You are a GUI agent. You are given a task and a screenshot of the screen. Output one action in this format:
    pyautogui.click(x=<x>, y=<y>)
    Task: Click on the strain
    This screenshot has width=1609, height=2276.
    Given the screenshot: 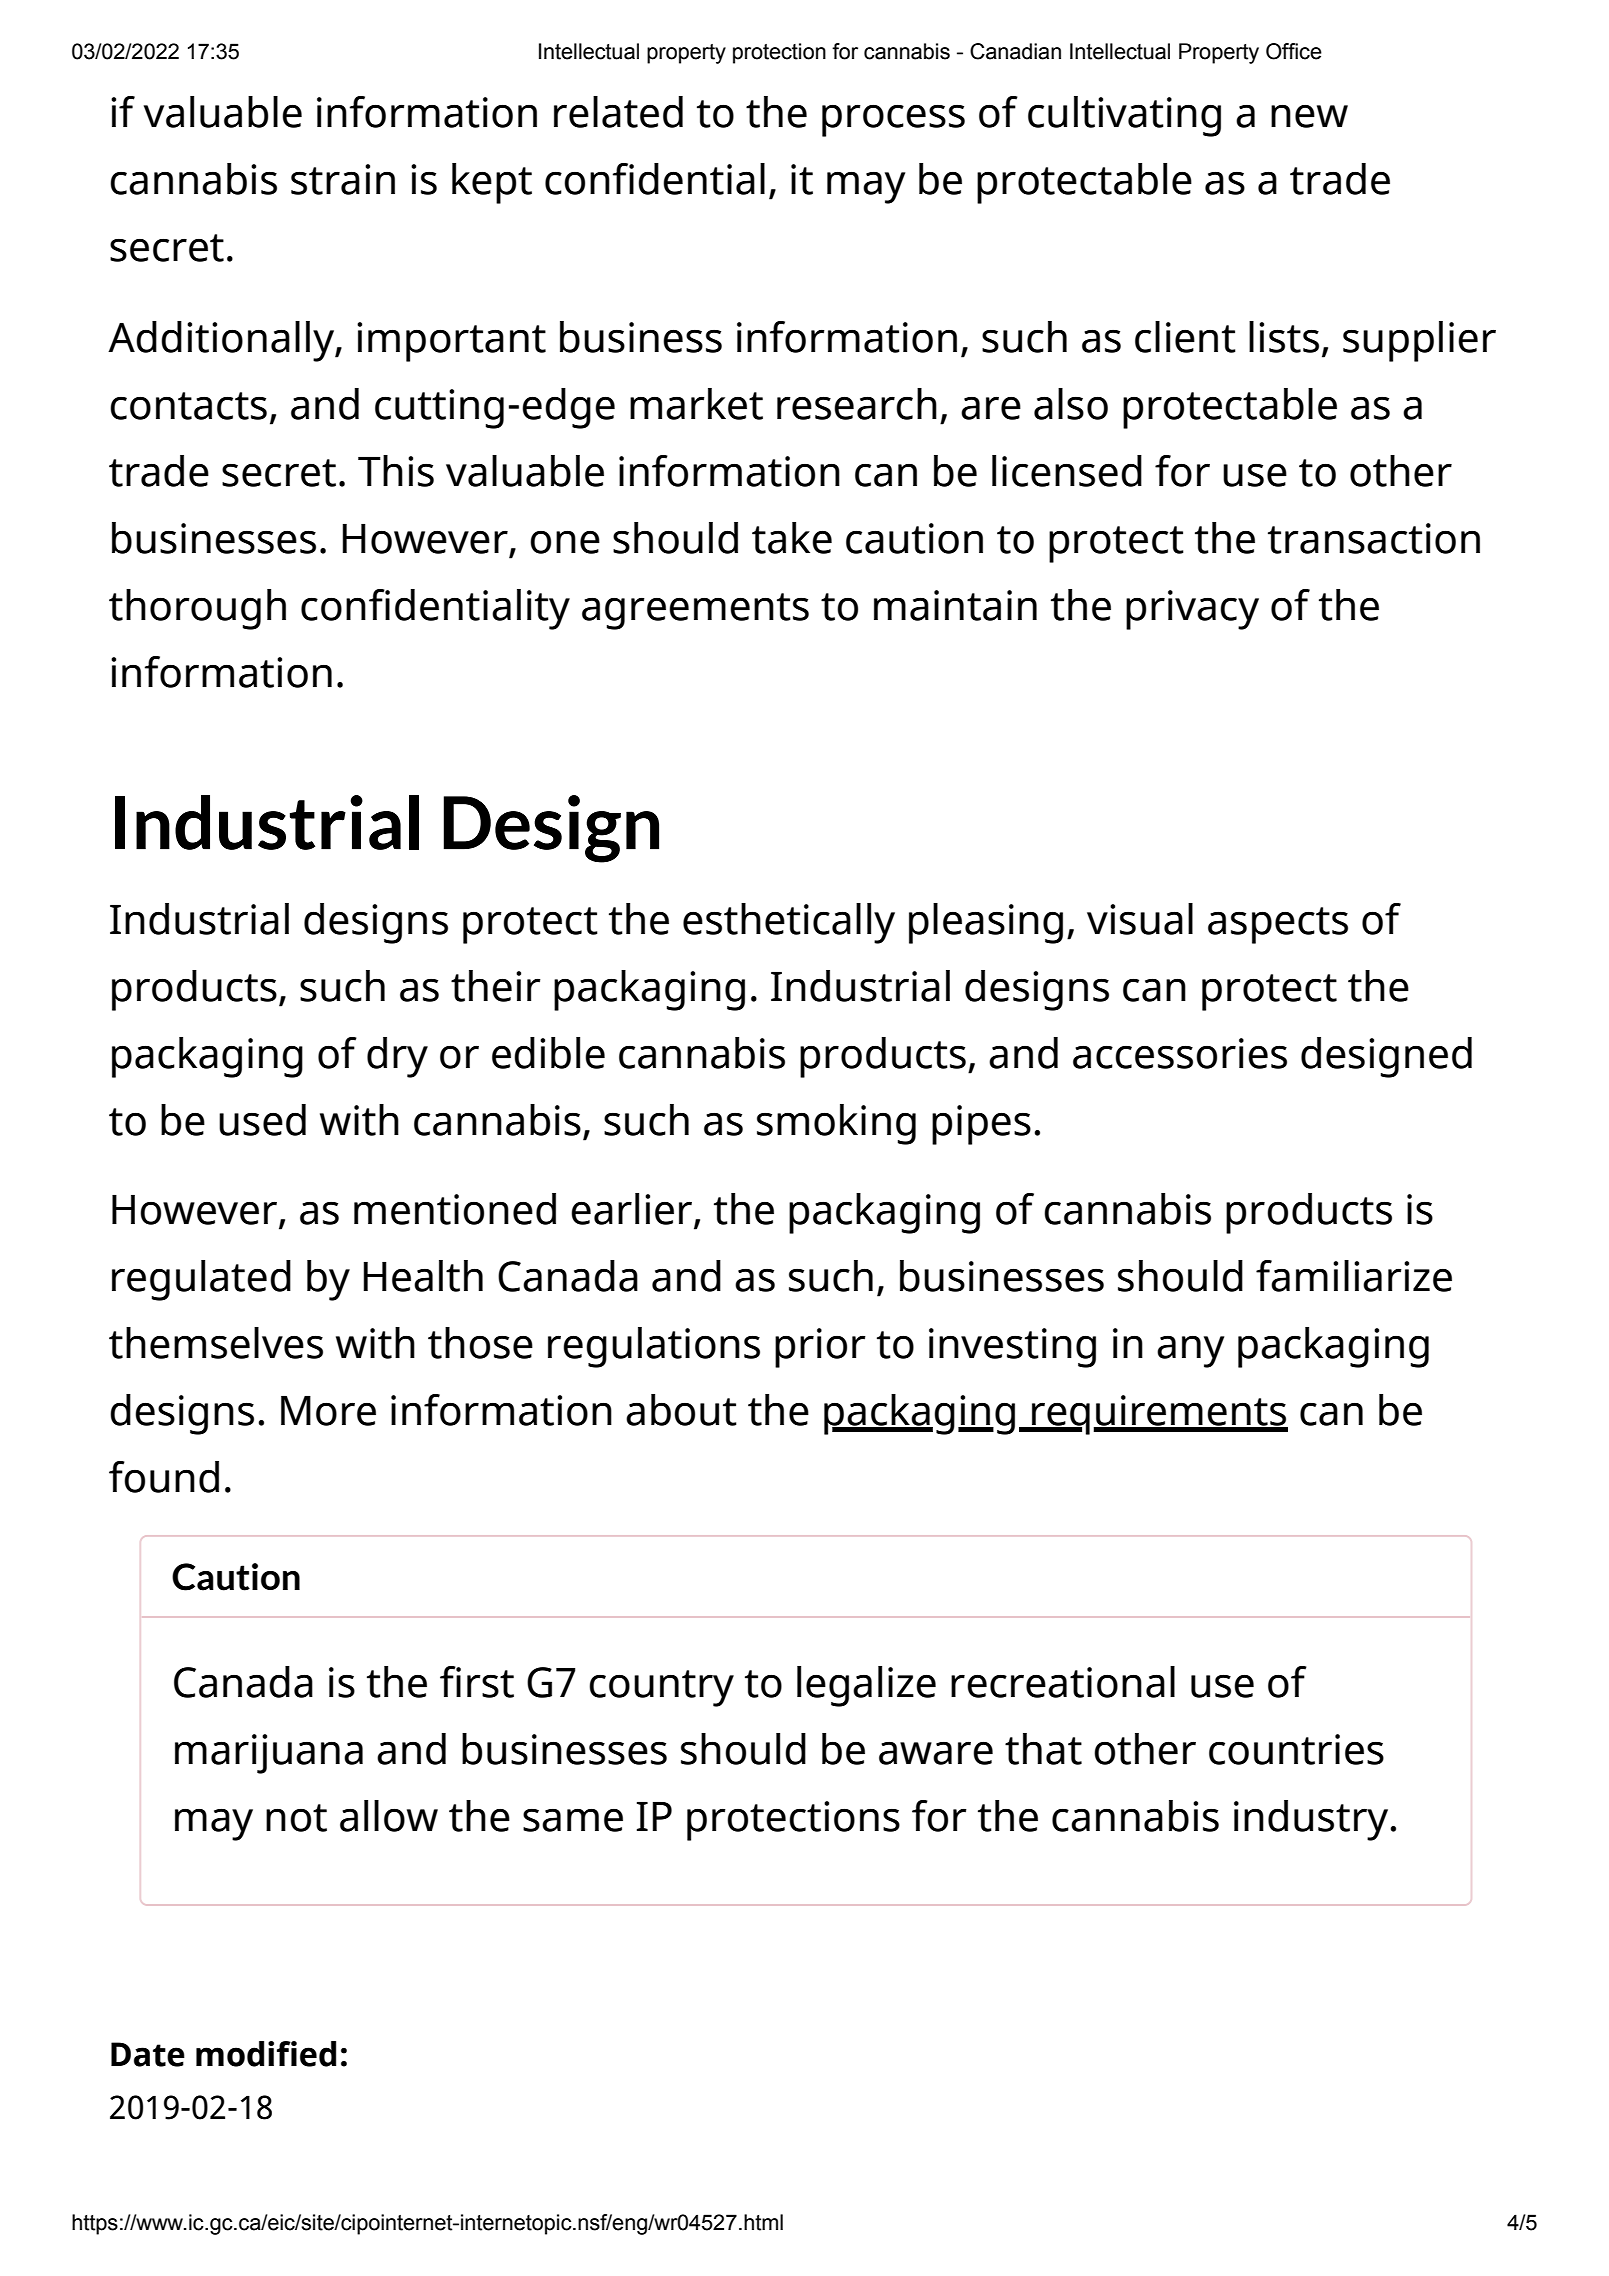 What is the action you would take?
    pyautogui.click(x=343, y=179)
